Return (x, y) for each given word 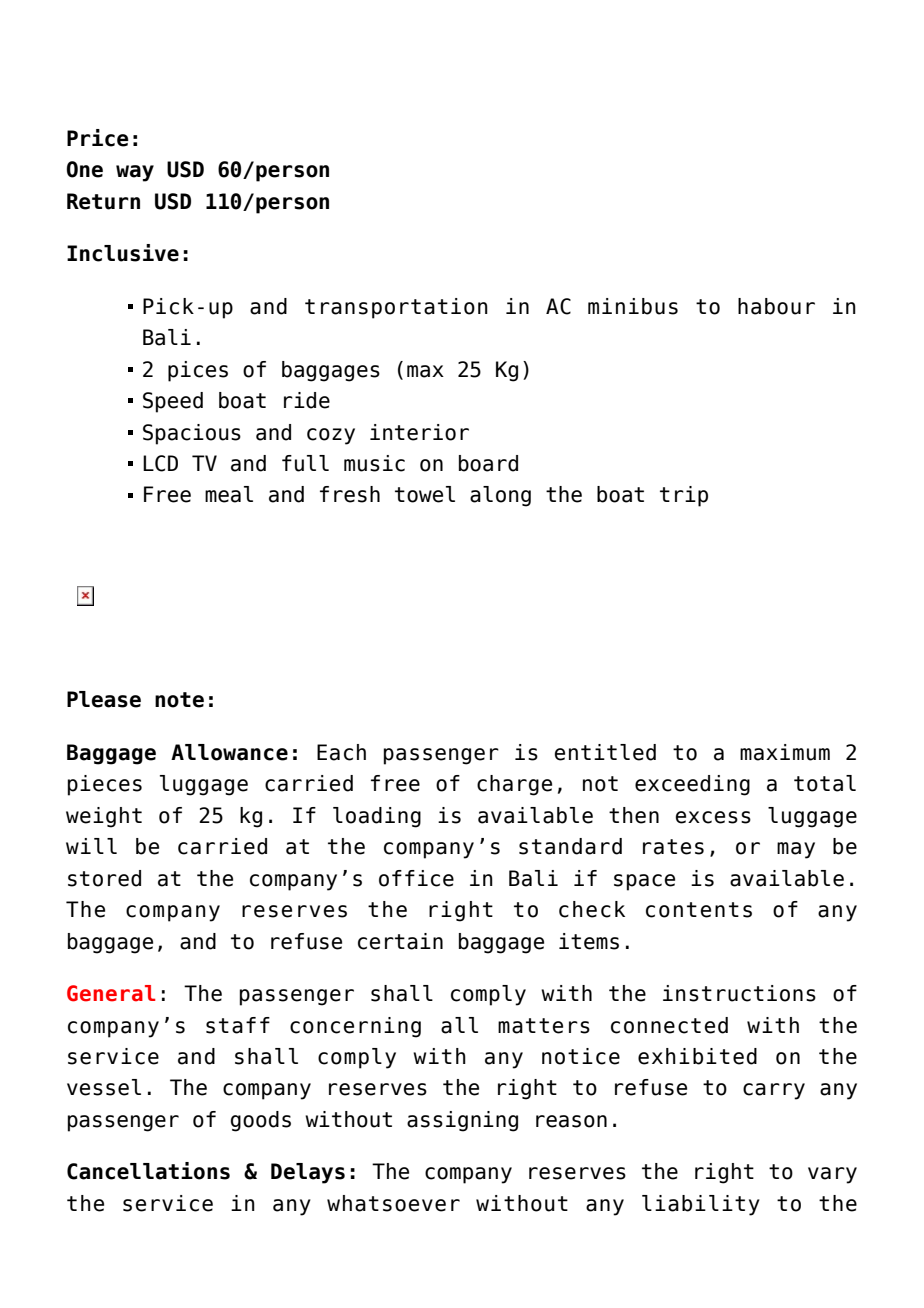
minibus (633, 306)
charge (514, 785)
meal (229, 494)
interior (419, 432)
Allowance (229, 752)
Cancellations (148, 1171)
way (135, 173)
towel (425, 494)
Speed (173, 402)
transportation (396, 308)
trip (684, 496)
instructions (739, 993)
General (111, 993)
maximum (785, 752)
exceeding (692, 785)
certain (400, 941)
